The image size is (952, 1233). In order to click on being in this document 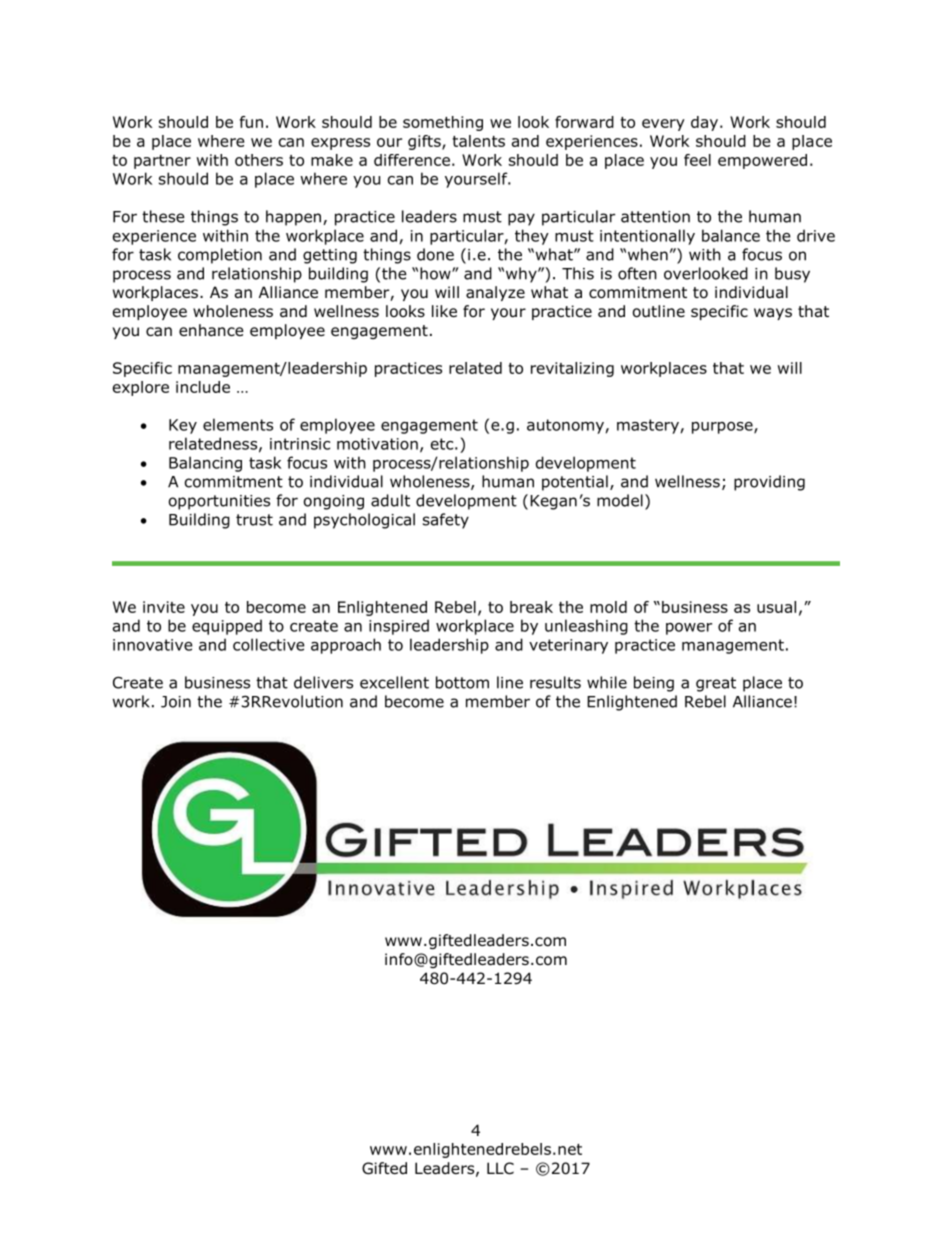, I will do `click(654, 684)`.
